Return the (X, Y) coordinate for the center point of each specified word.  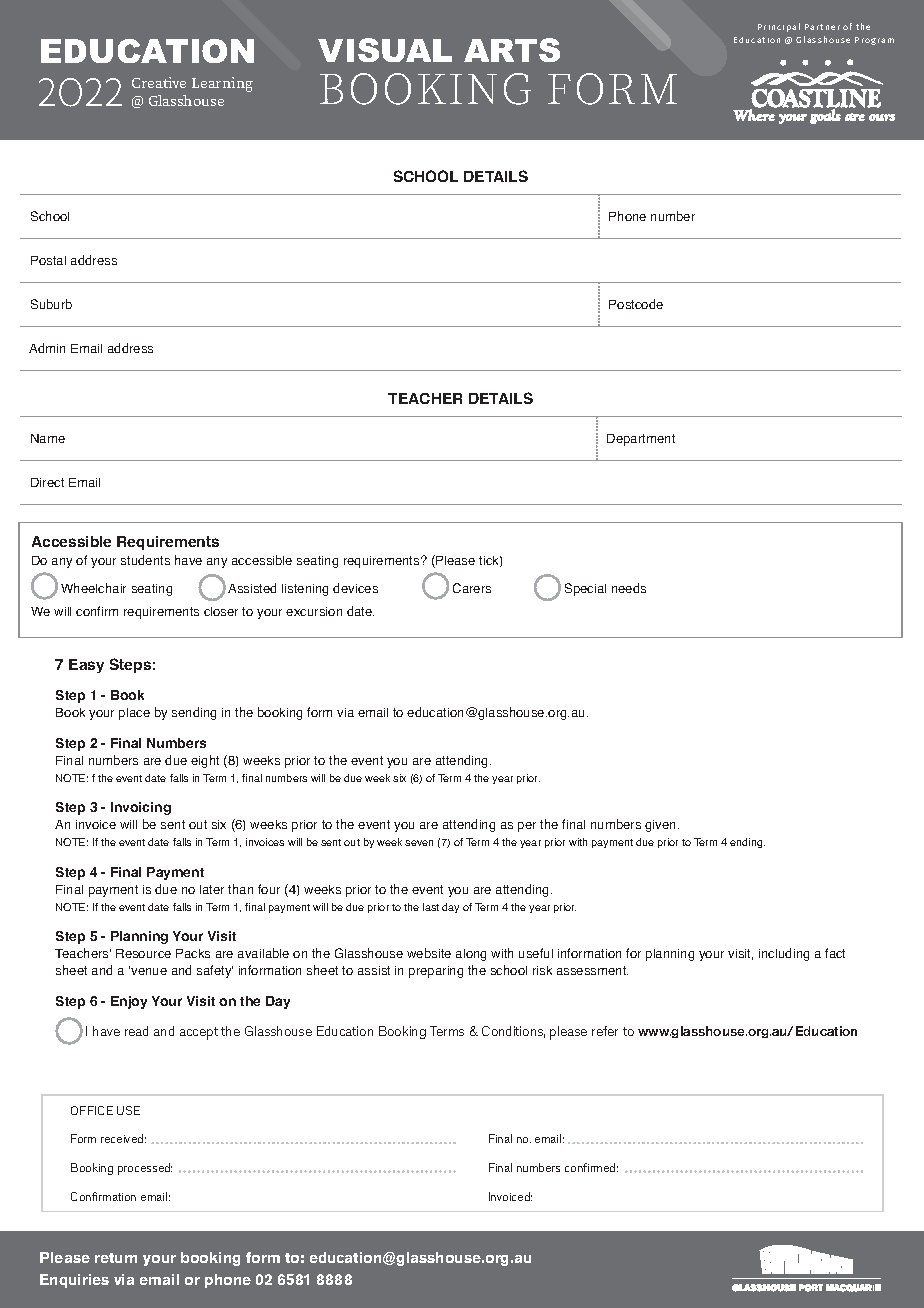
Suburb (51, 304)
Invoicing (141, 808)
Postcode (636, 304)
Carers (472, 588)
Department (641, 440)
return (116, 1258)
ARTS (512, 50)
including (784, 954)
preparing (436, 972)
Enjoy (129, 1002)
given (662, 826)
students (145, 560)
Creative (159, 82)
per (527, 827)
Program (874, 41)
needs (629, 588)
